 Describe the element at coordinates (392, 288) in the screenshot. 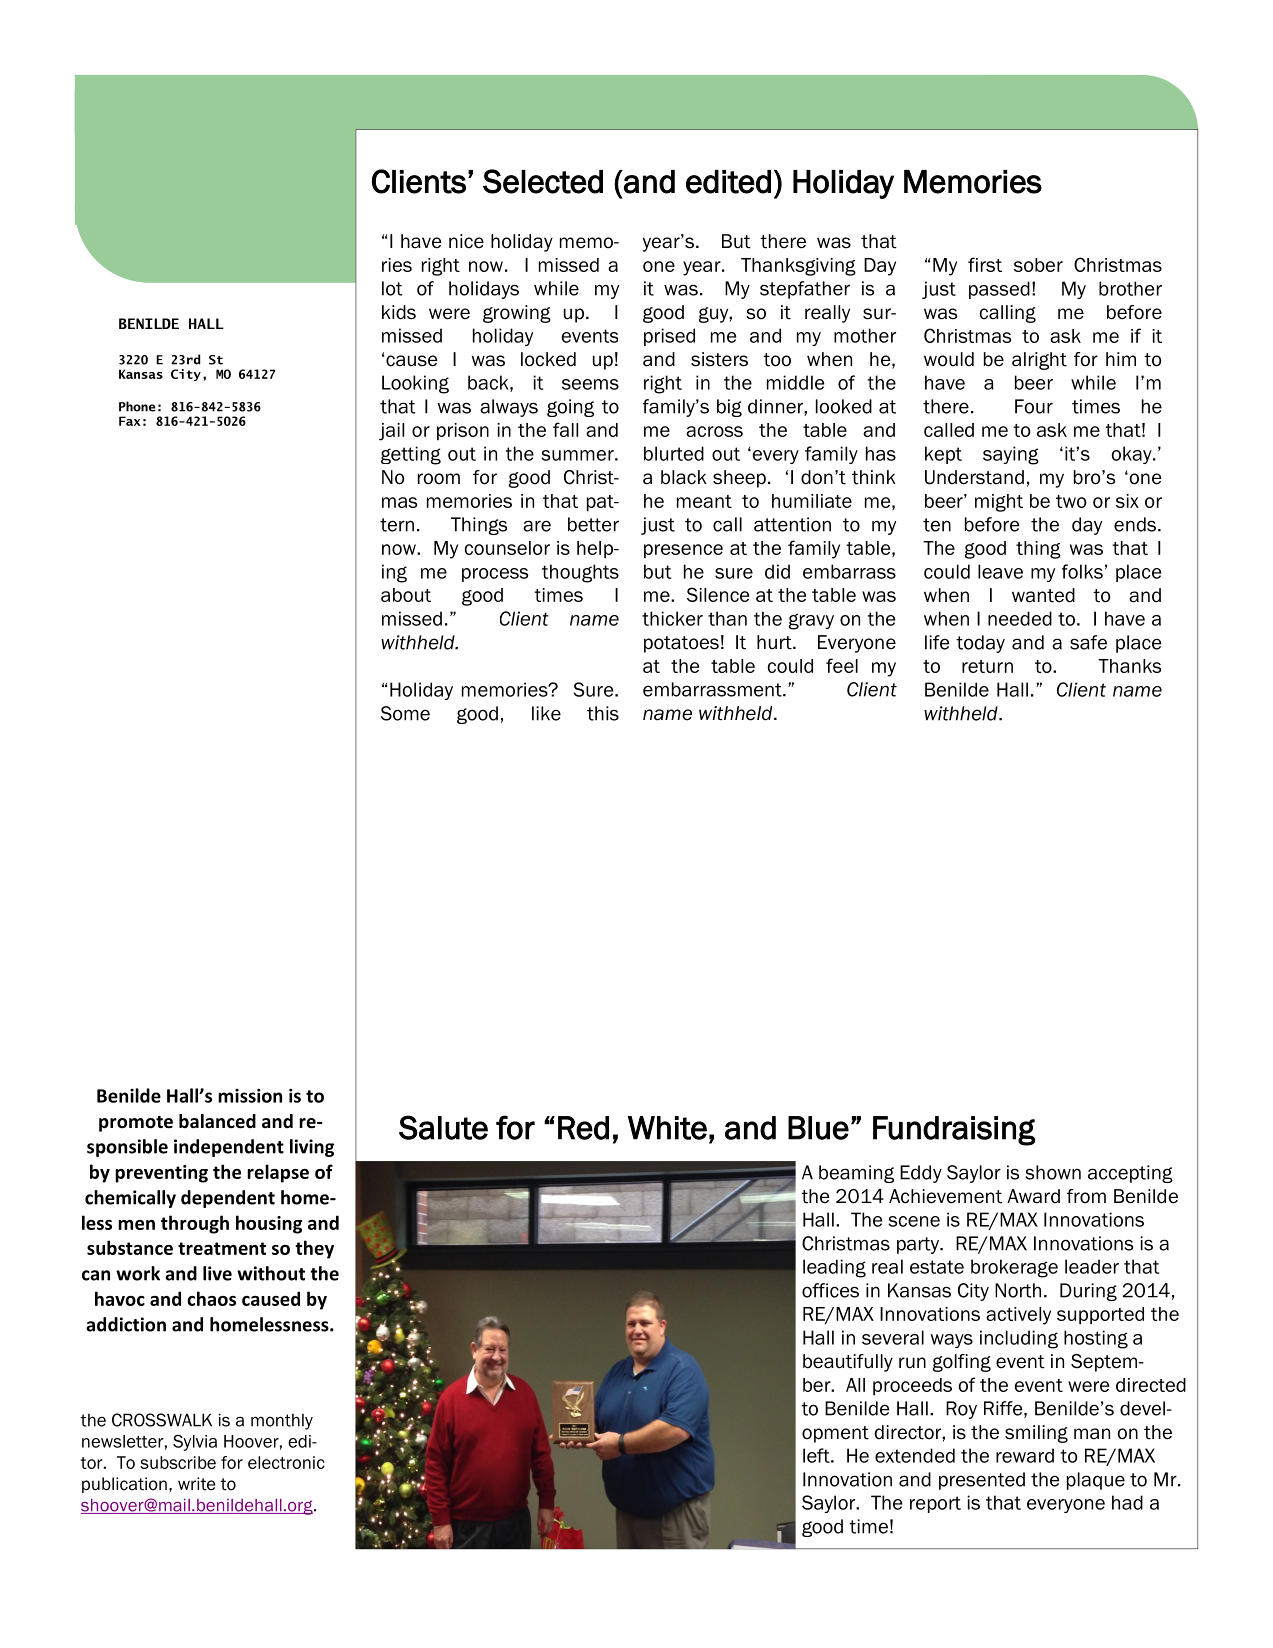

I see `lot` at that location.
